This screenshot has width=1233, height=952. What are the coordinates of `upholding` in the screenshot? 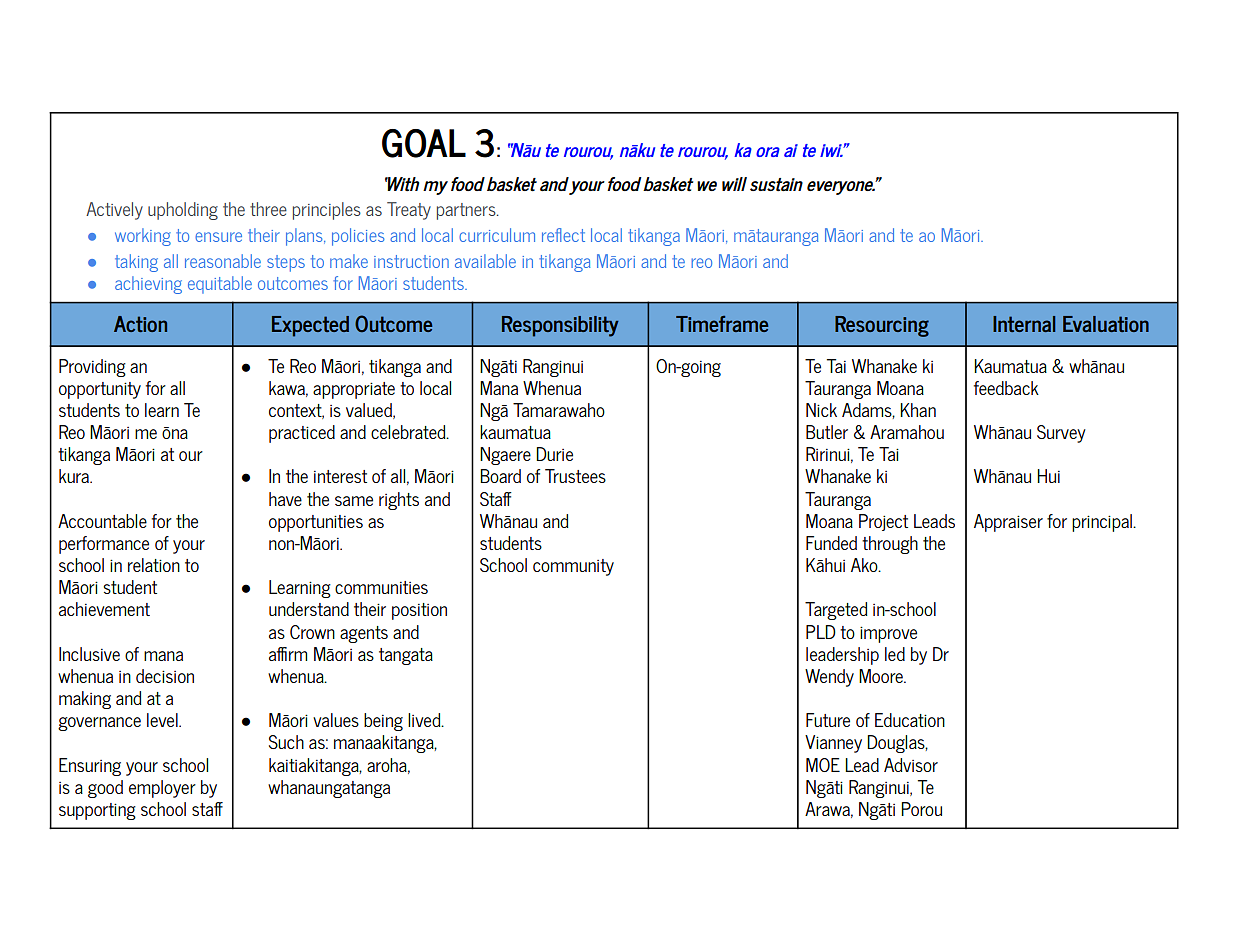 It's located at (183, 211).
